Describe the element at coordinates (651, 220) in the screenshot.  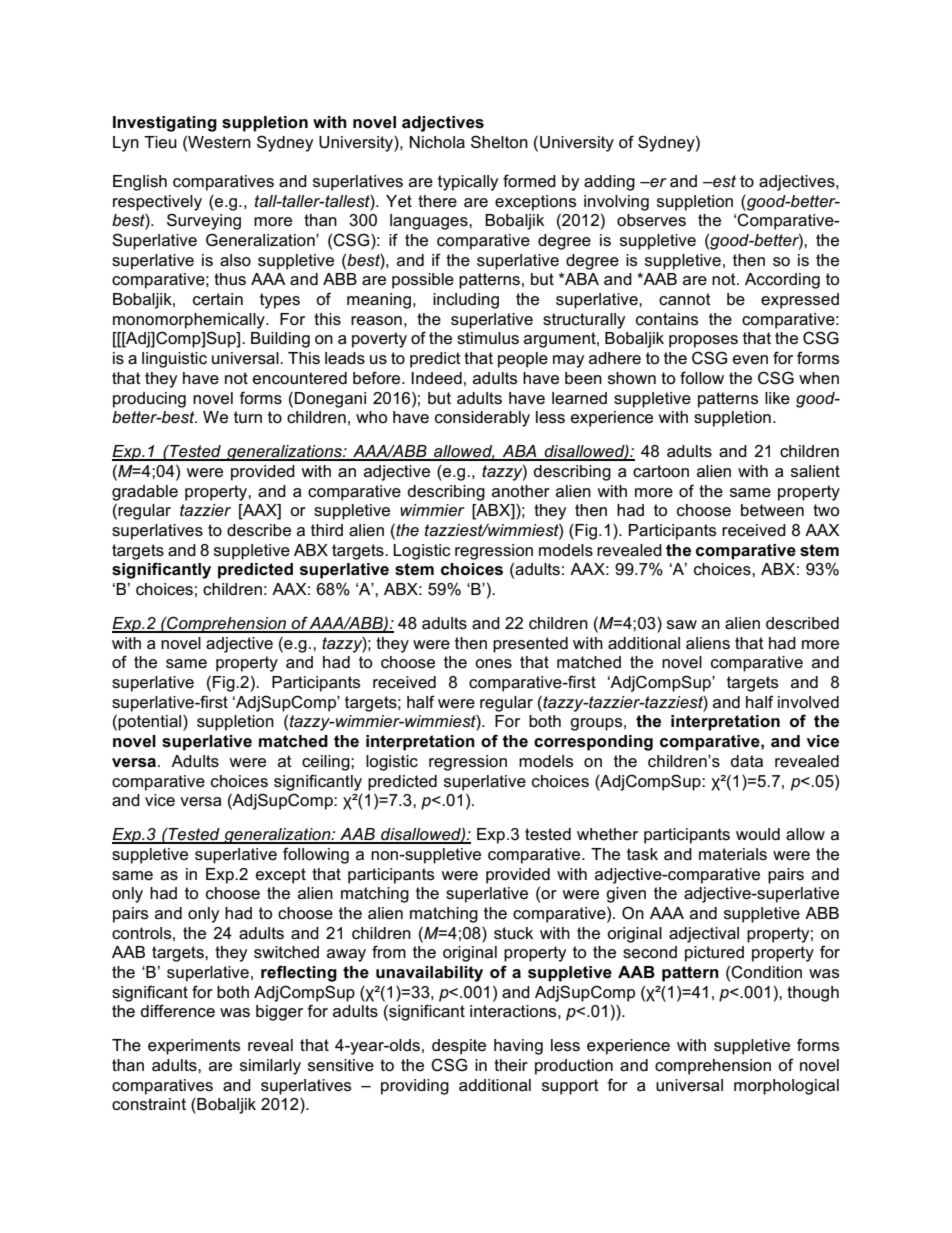
I see `observes` at that location.
